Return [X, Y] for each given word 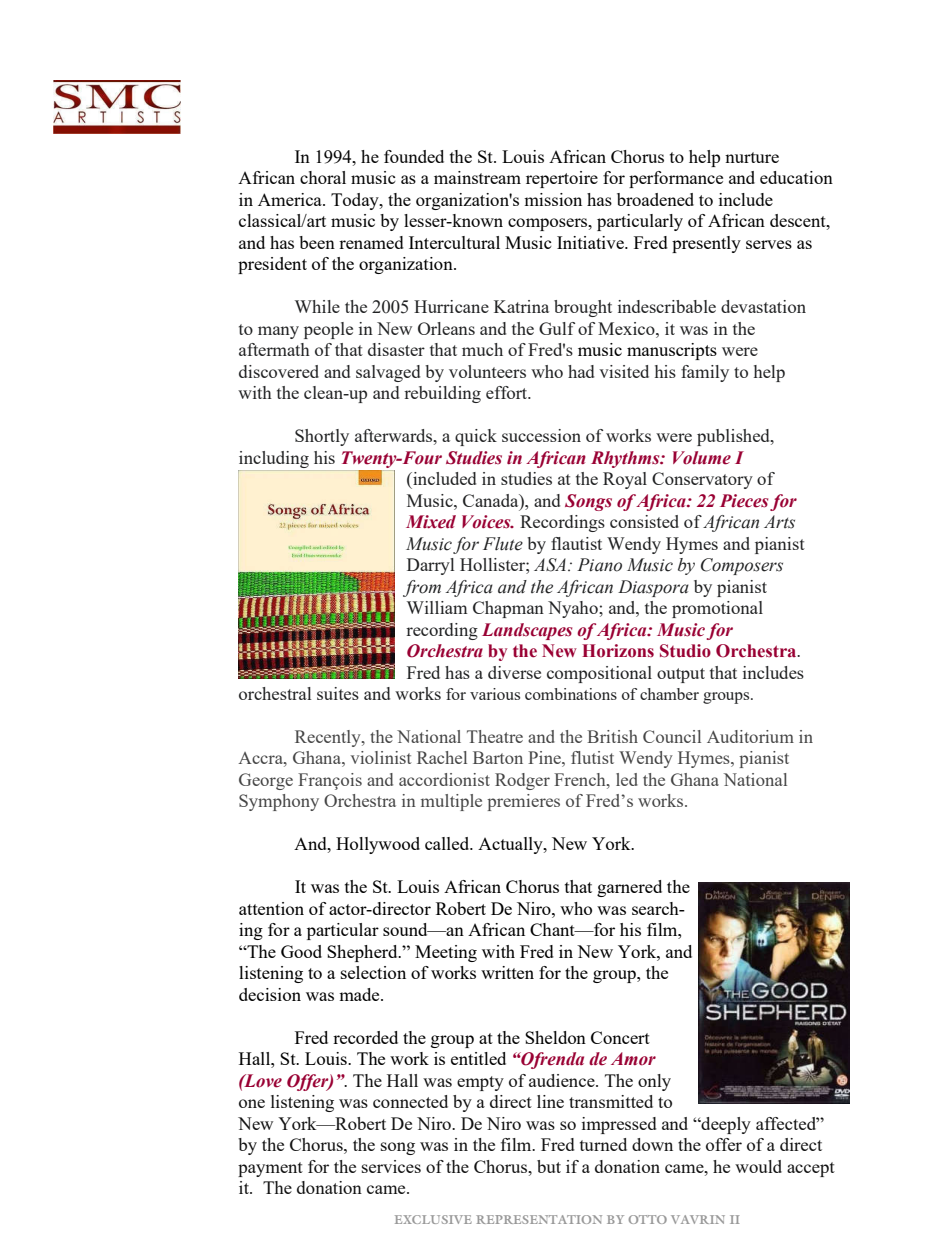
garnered [629, 888]
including [274, 459]
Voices [487, 522]
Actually [511, 845]
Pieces [744, 501]
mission [553, 199]
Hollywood [378, 845]
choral [323, 177]
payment [270, 1169]
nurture [752, 157]
